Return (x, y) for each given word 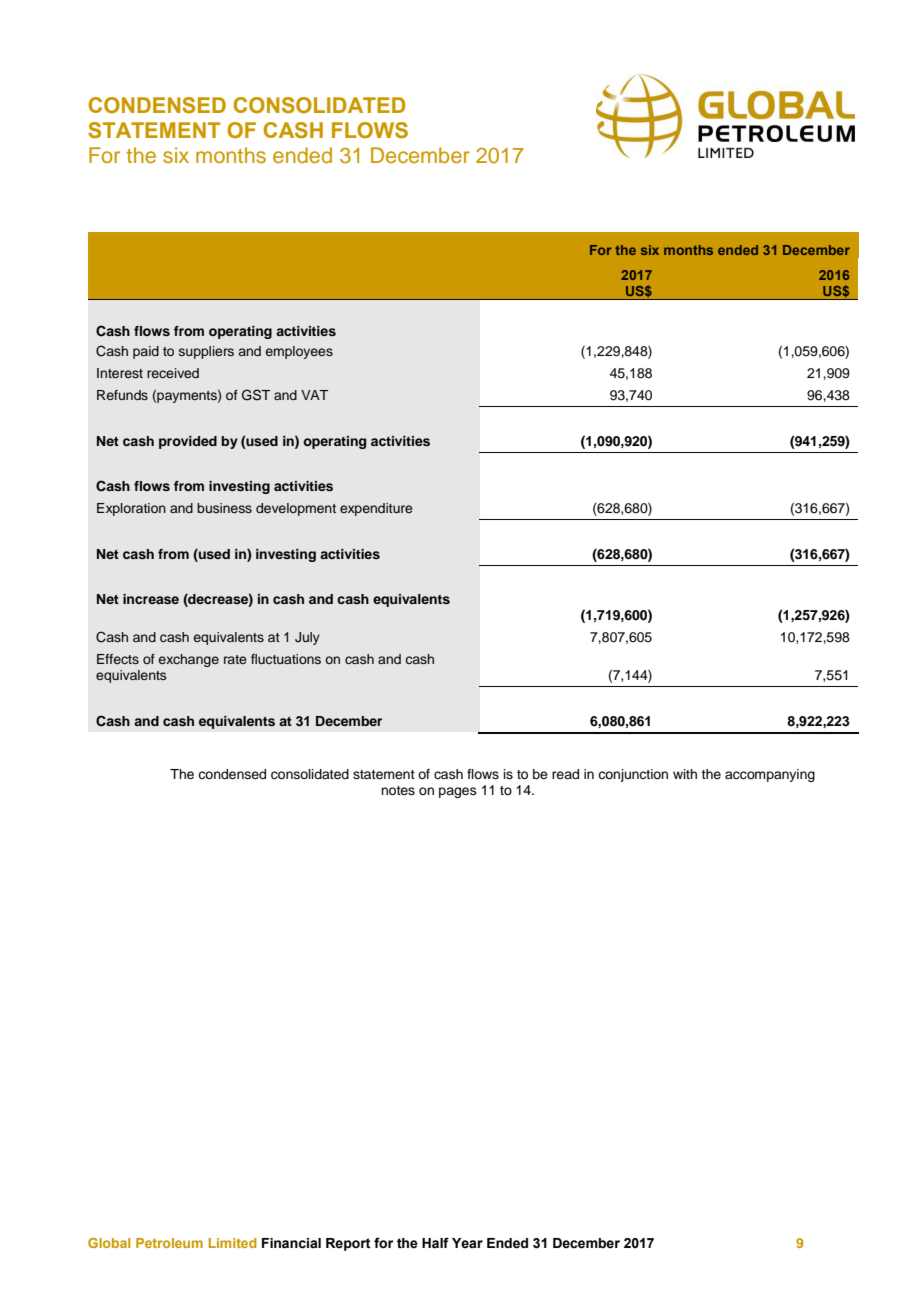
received (173, 373)
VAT (314, 395)
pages (458, 792)
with (685, 774)
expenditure (376, 509)
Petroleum (169, 1243)
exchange (189, 660)
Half (435, 1243)
